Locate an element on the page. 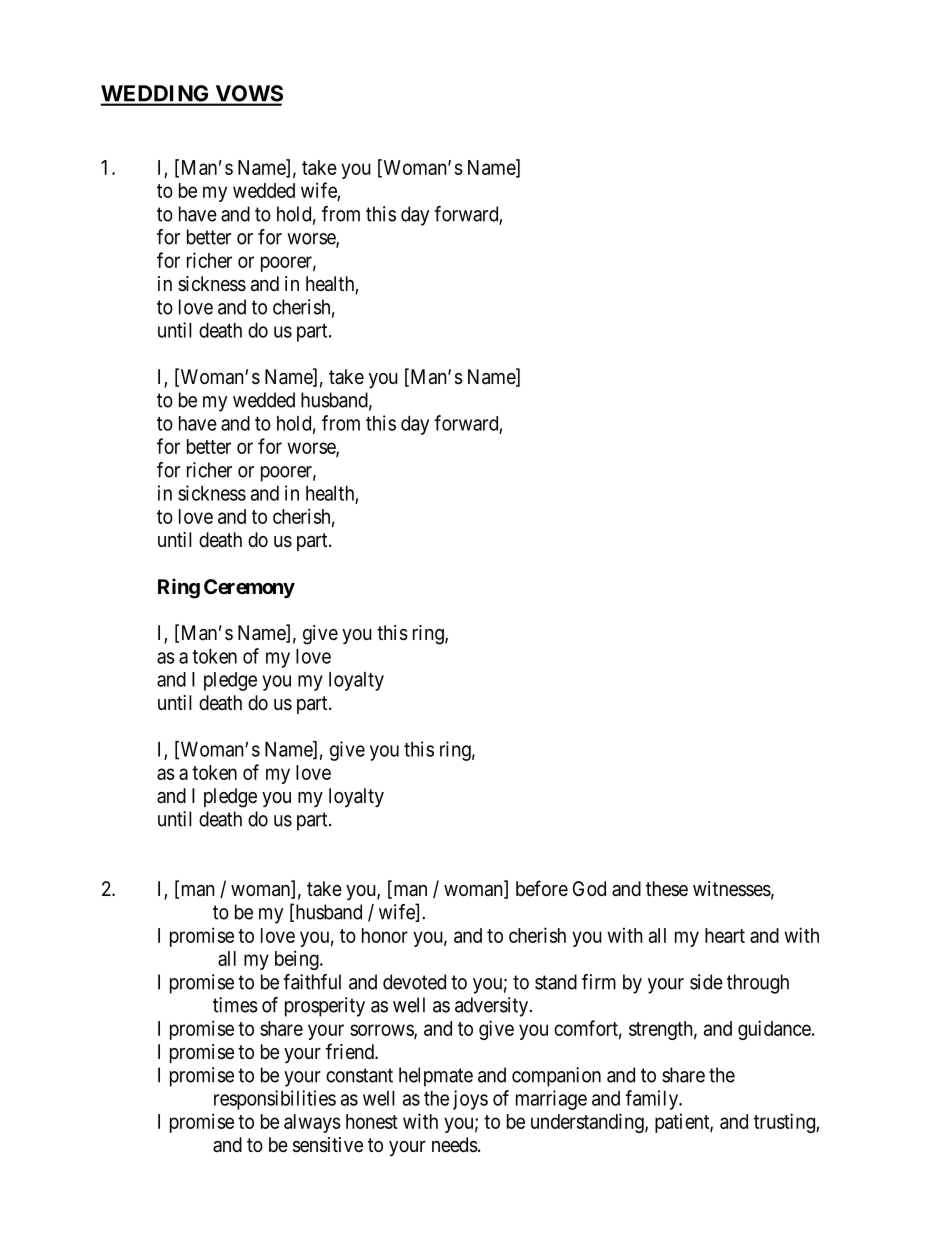 This image has height=1233, width=952. these is located at coordinates (667, 888).
